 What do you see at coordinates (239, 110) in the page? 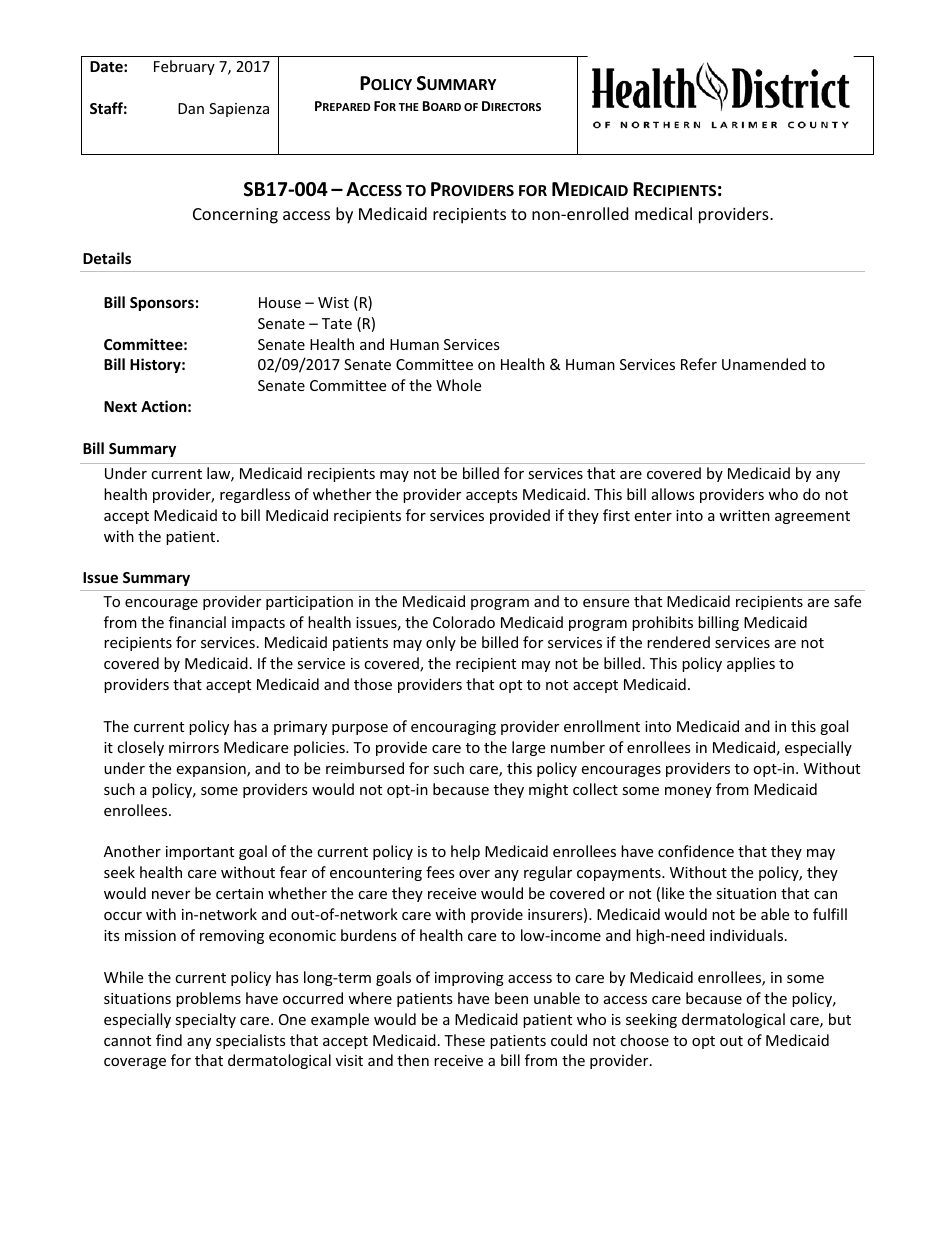
I see `Sapienza` at bounding box center [239, 110].
